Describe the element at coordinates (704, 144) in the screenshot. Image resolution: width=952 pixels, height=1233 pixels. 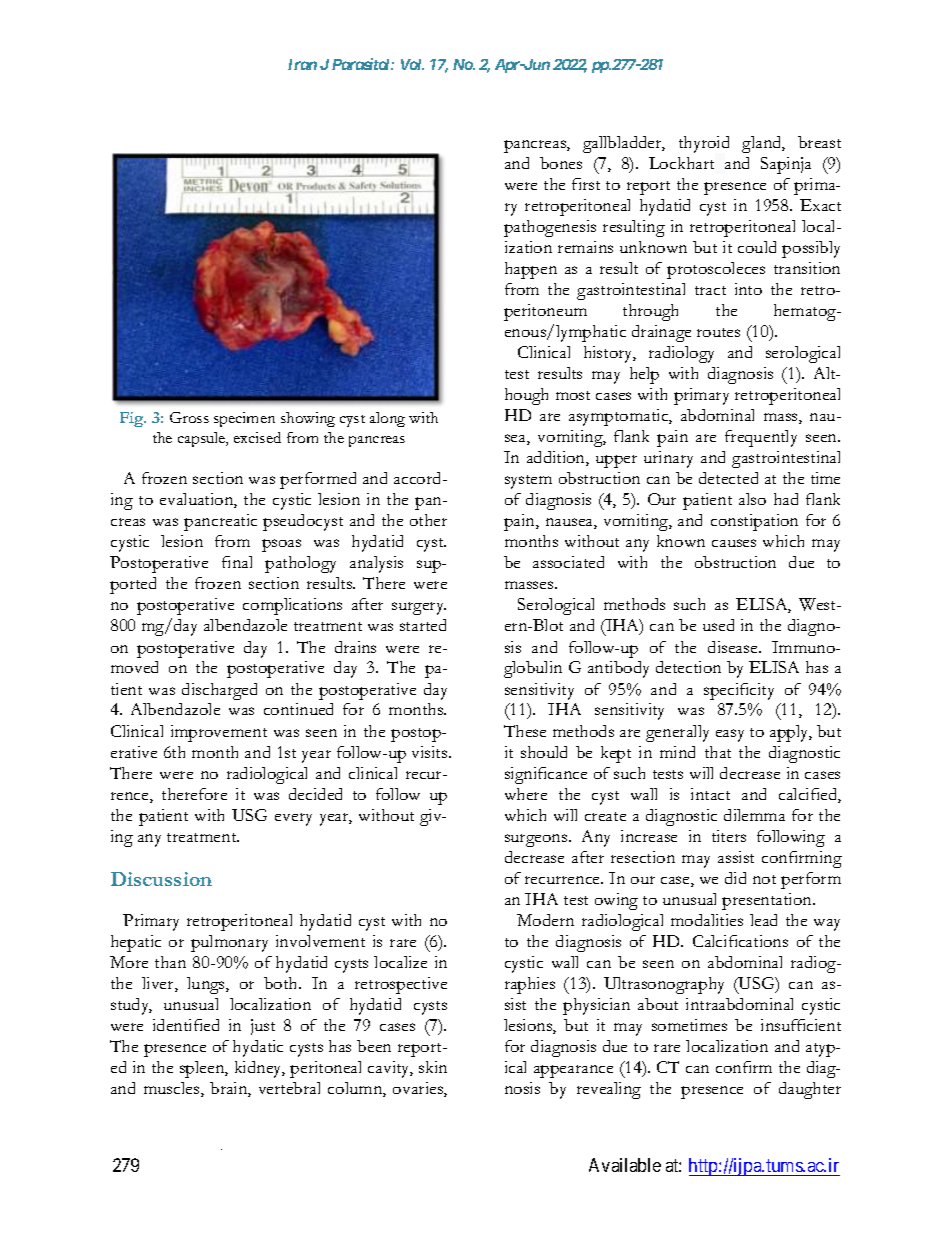
I see `thyroid` at that location.
